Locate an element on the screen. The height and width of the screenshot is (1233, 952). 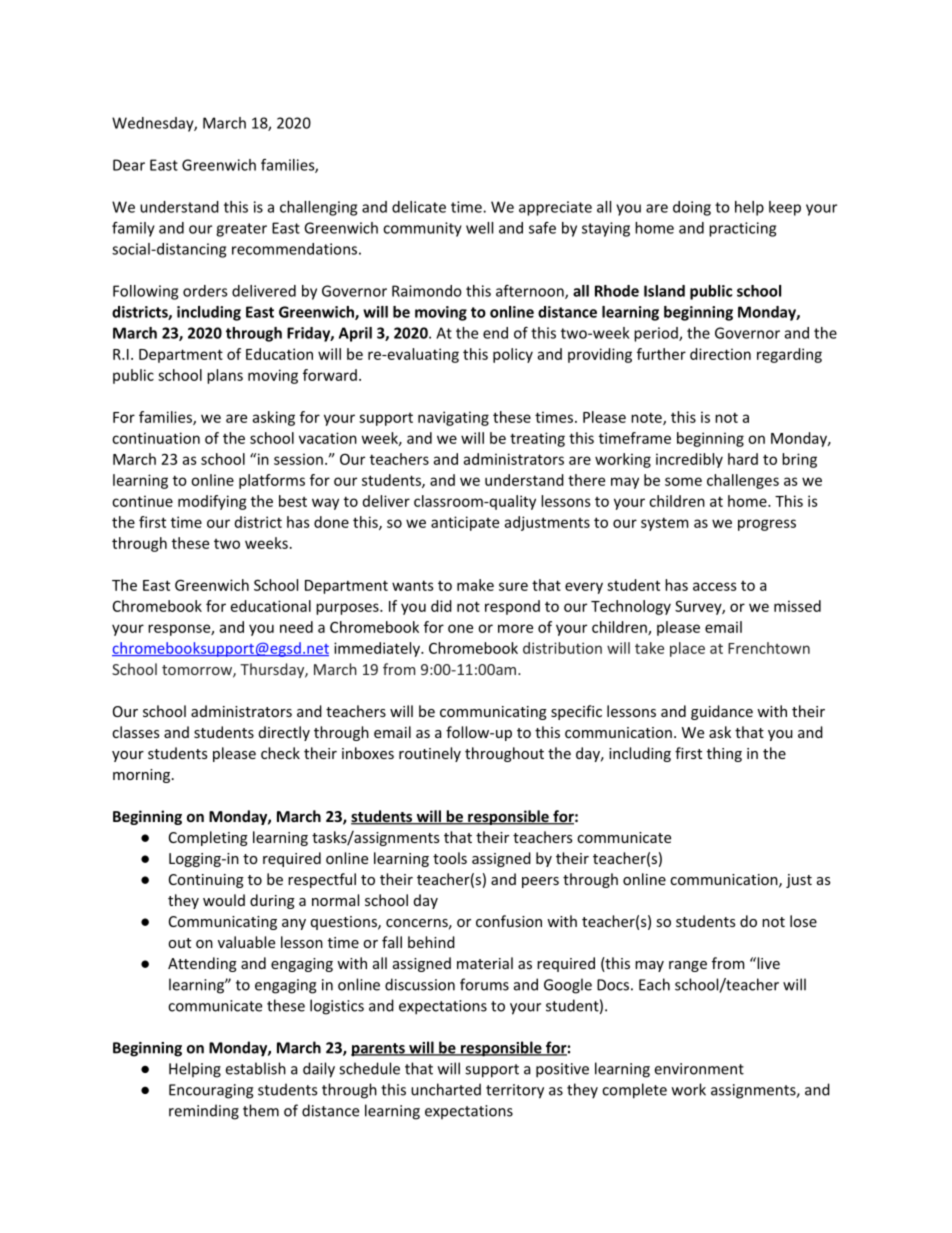
modifying is located at coordinates (212, 502).
